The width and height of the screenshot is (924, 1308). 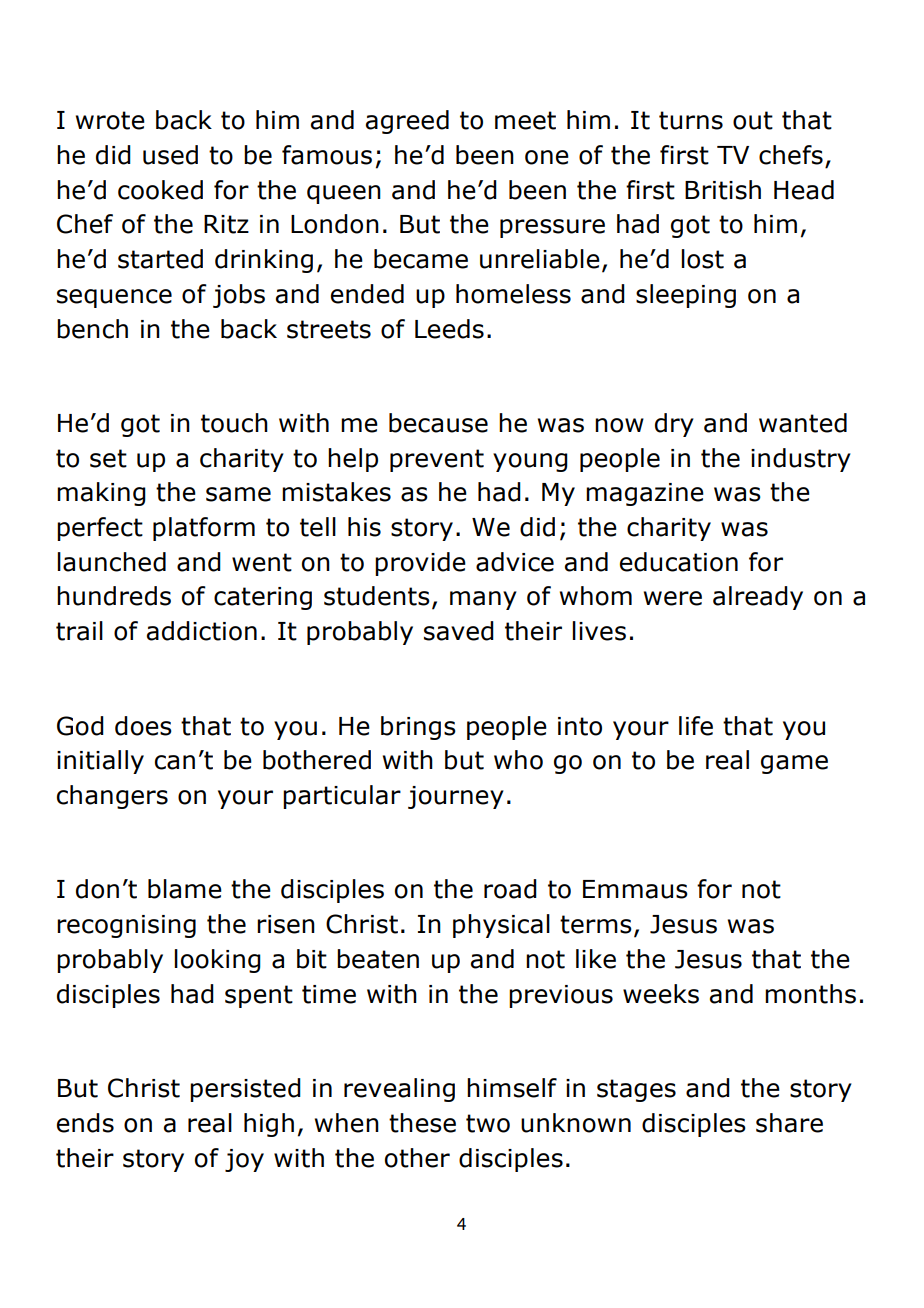 What do you see at coordinates (459, 631) in the screenshot?
I see `saved` at bounding box center [459, 631].
